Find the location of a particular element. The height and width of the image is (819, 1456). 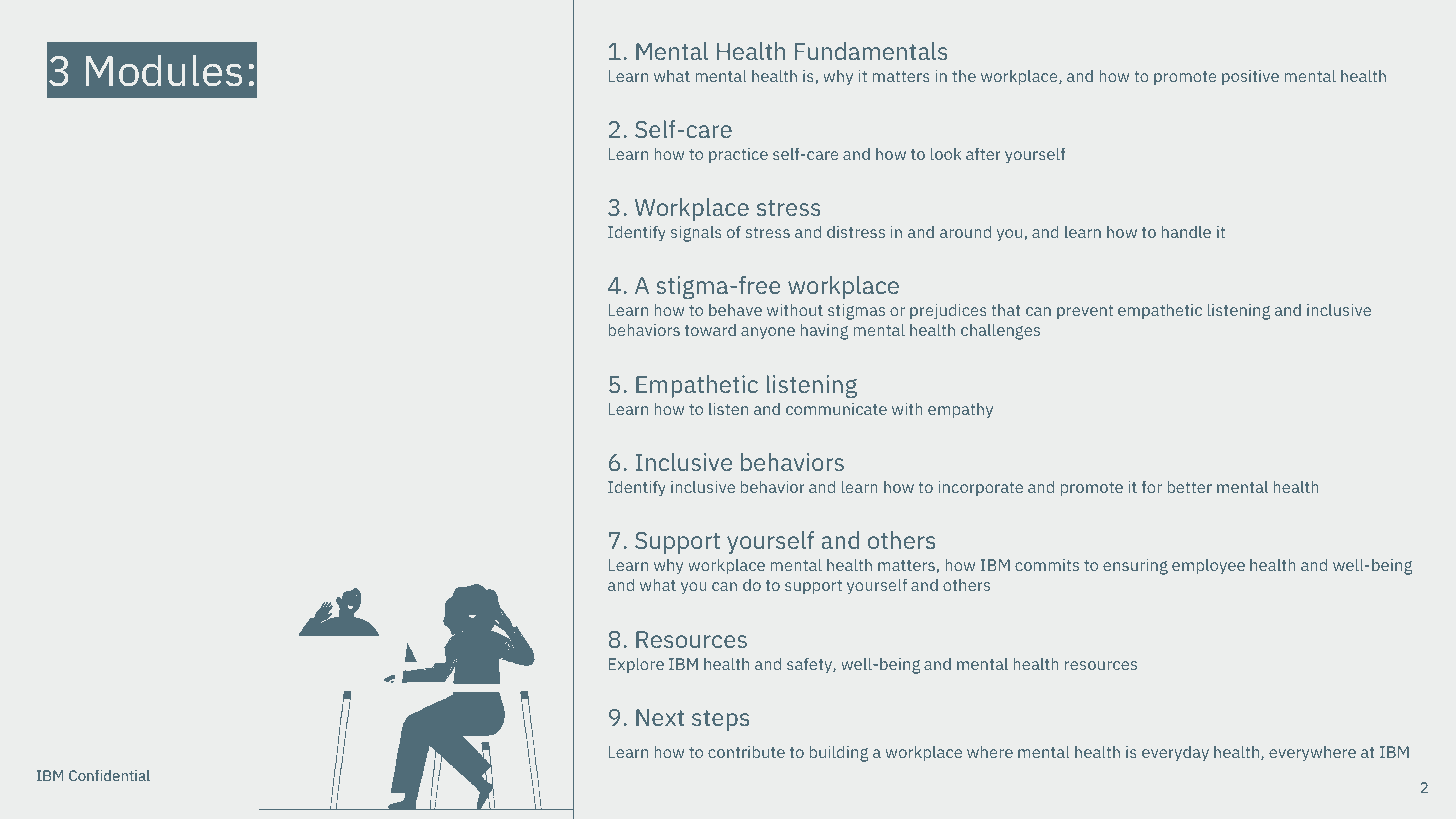

Respond is located at coordinates (129, 294).
